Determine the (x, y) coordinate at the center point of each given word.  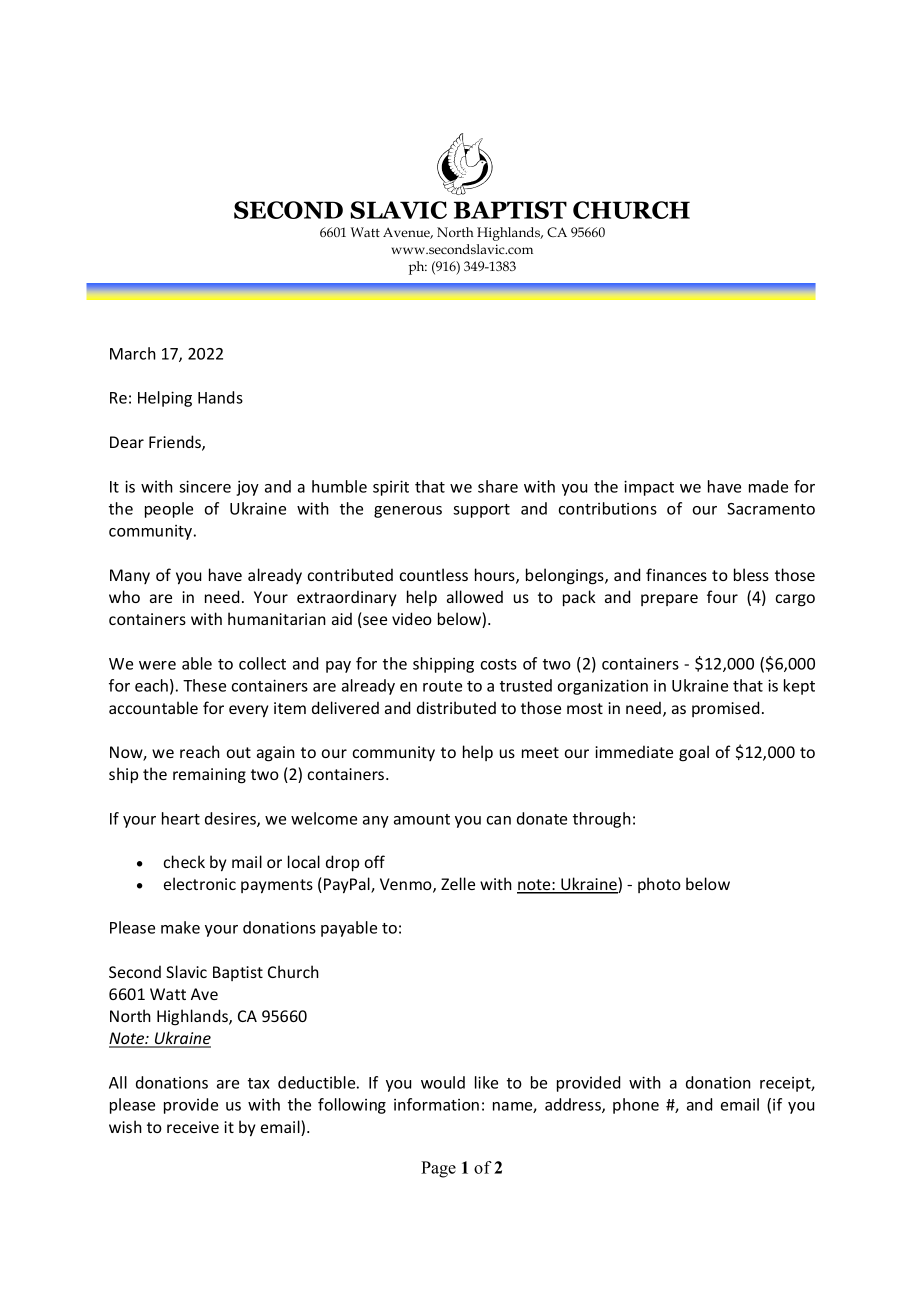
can (499, 820)
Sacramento (771, 509)
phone (636, 1106)
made (768, 486)
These (204, 685)
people (169, 510)
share (498, 486)
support (481, 511)
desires (231, 819)
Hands (220, 397)
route (442, 686)
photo (659, 885)
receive (193, 1127)
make (180, 927)
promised (725, 709)
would (443, 1082)
